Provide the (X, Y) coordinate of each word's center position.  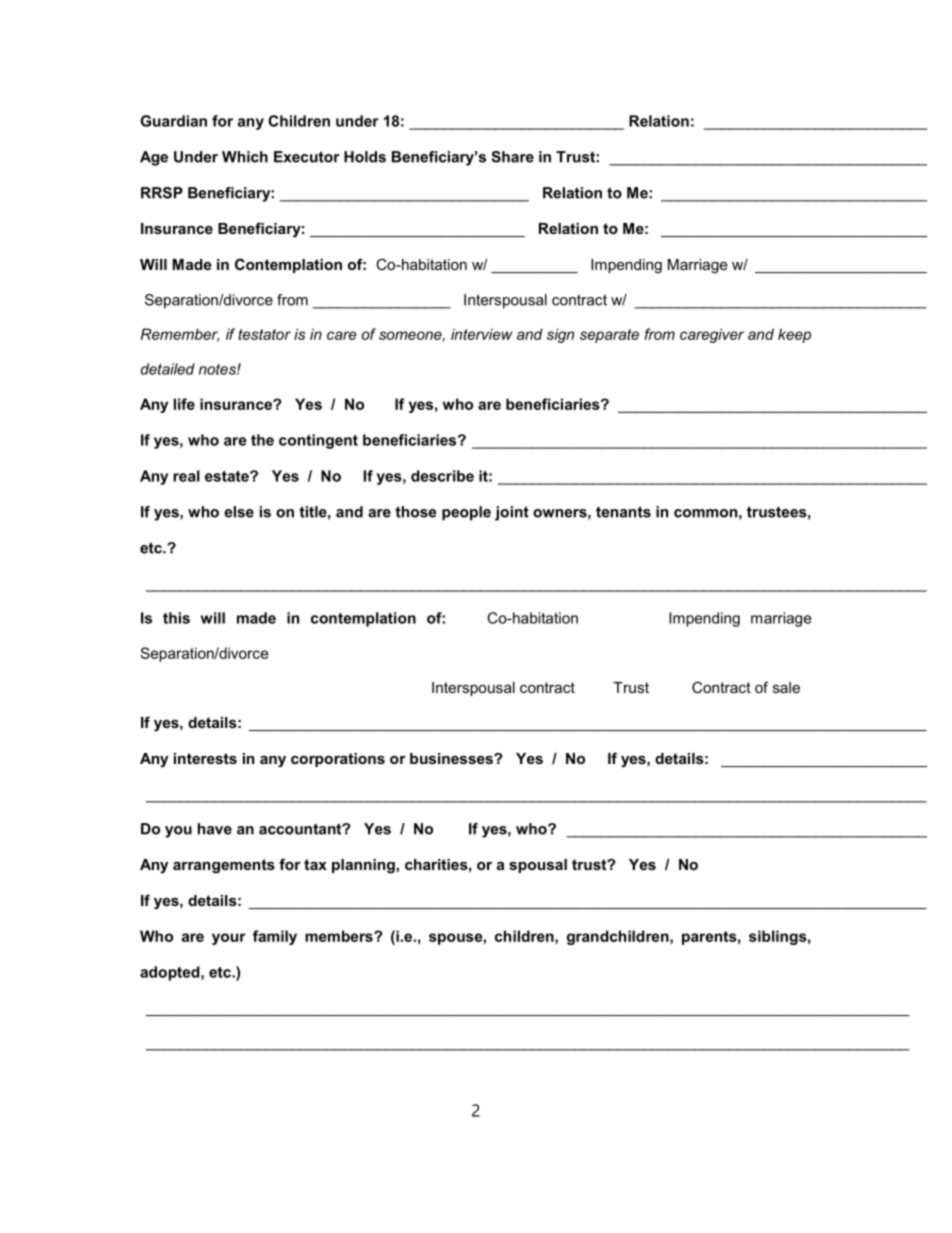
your (229, 939)
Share (512, 157)
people (466, 513)
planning (363, 866)
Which (245, 157)
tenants (623, 512)
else (239, 512)
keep (794, 335)
